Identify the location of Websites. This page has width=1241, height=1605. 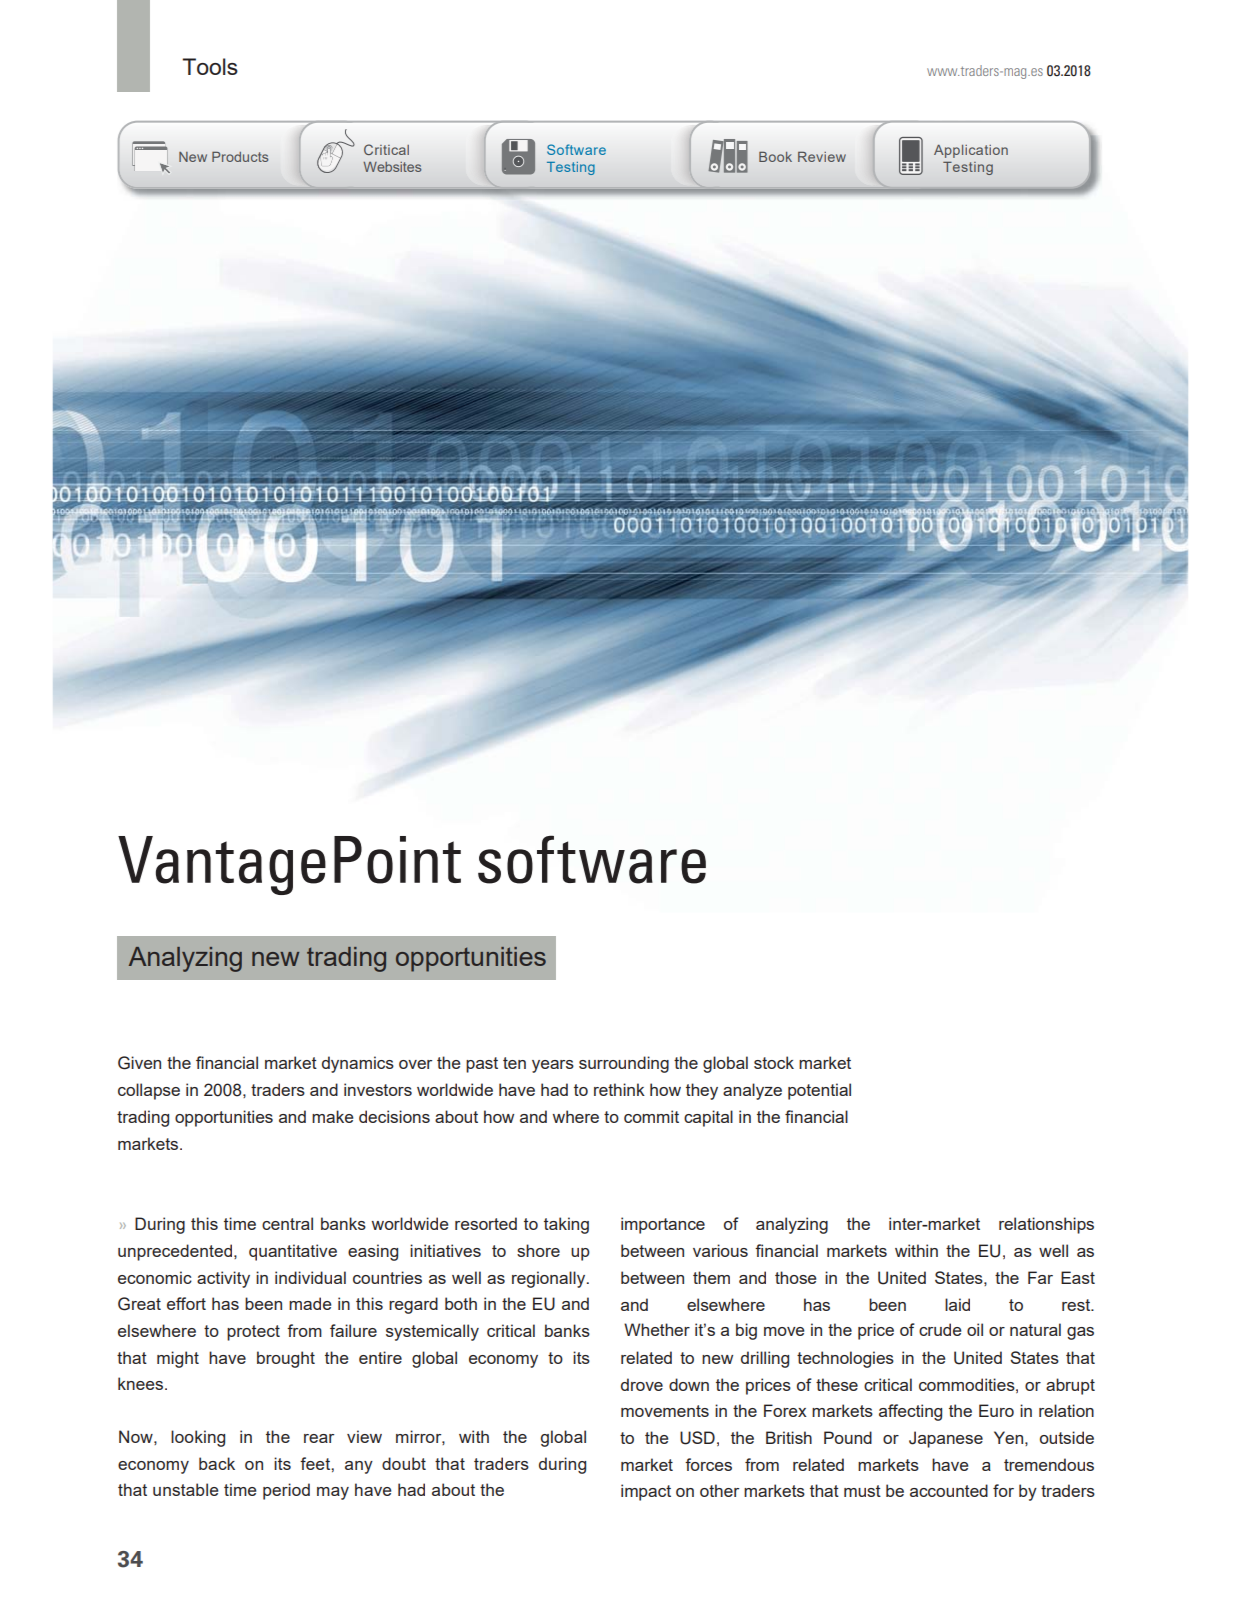
(392, 167).
